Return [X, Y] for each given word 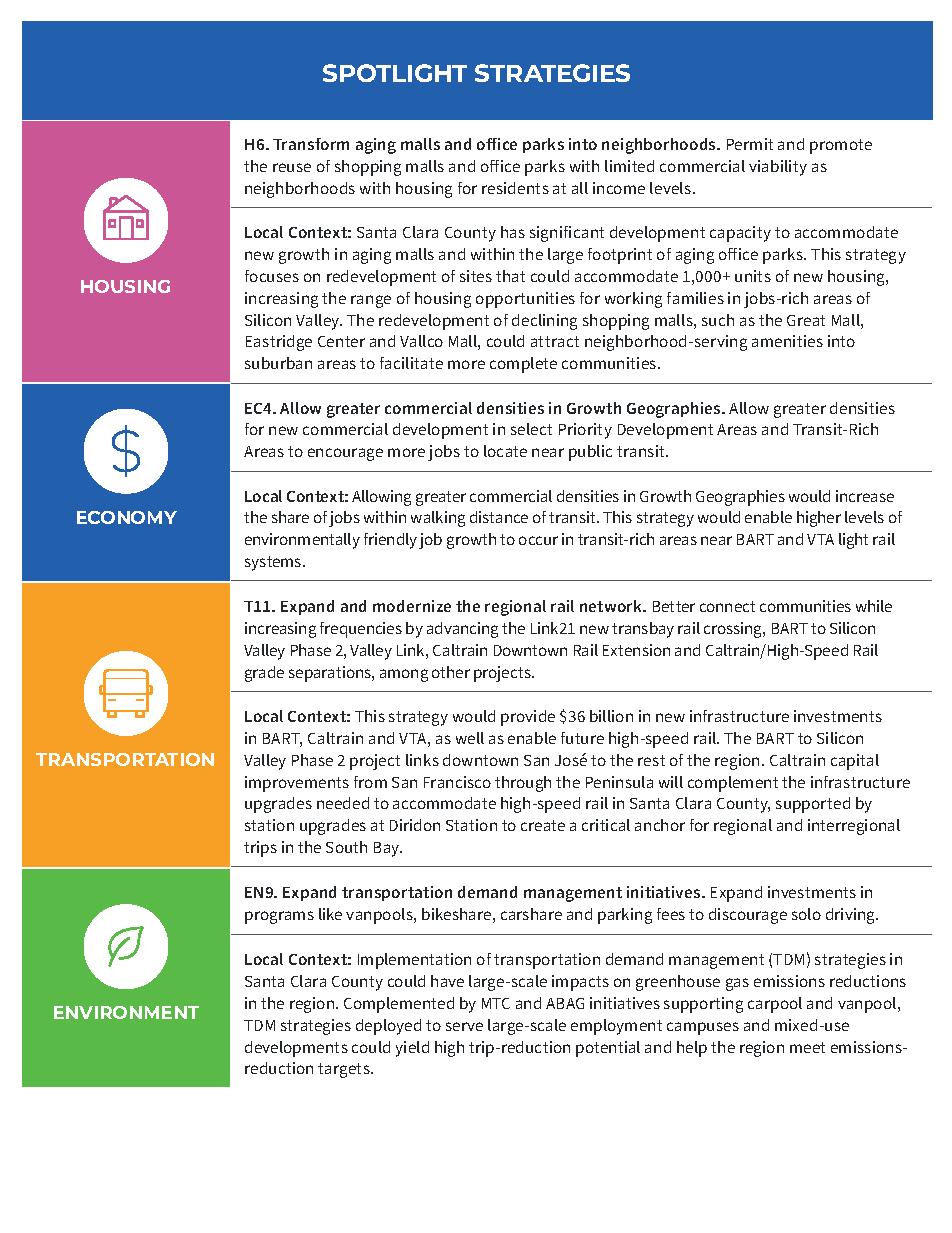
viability [778, 168]
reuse [292, 167]
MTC [496, 1003]
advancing [462, 630]
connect [727, 606]
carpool [775, 1005]
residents [515, 188]
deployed [388, 1027]
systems [274, 563]
